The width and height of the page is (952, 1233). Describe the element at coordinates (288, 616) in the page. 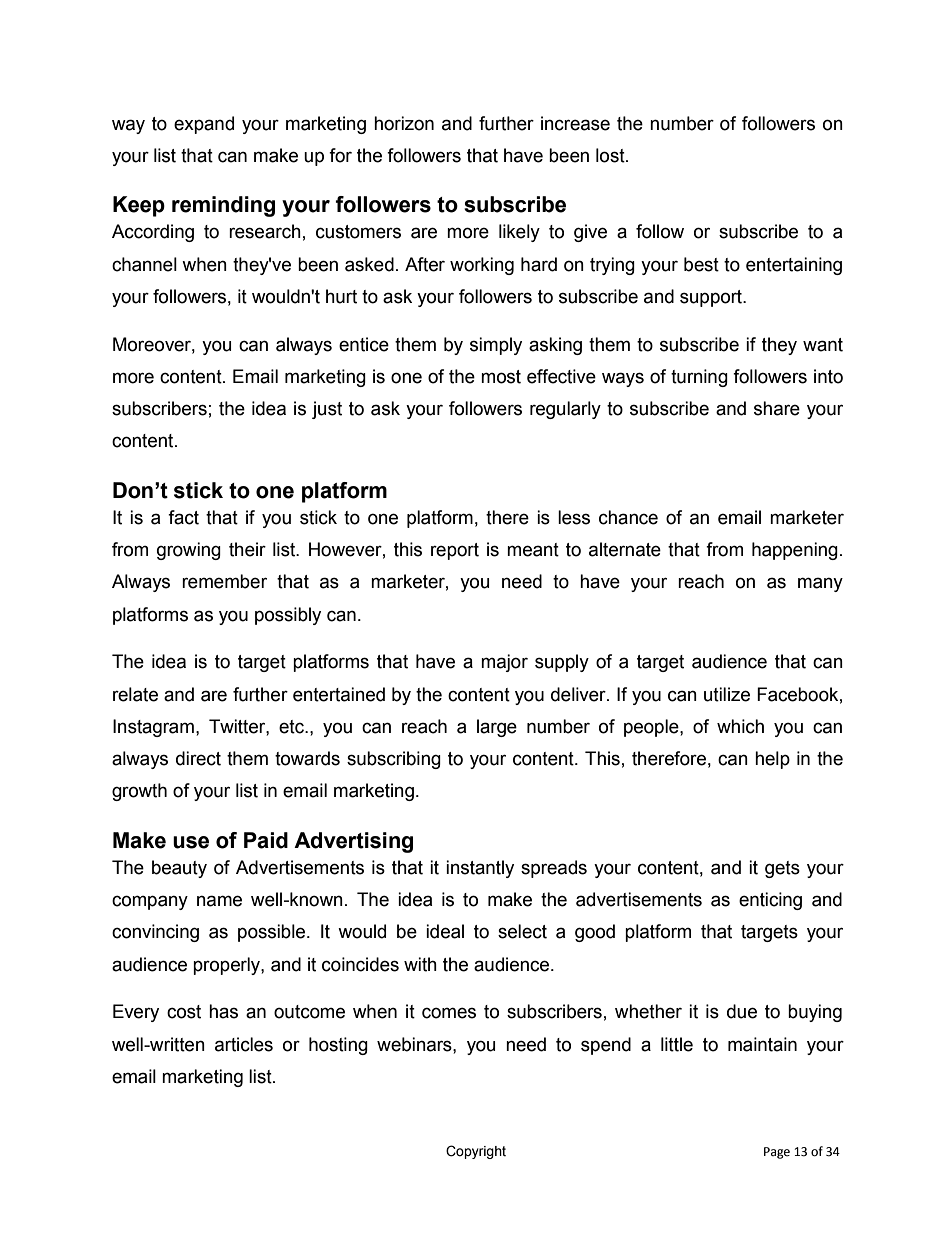

I see `possibly` at that location.
